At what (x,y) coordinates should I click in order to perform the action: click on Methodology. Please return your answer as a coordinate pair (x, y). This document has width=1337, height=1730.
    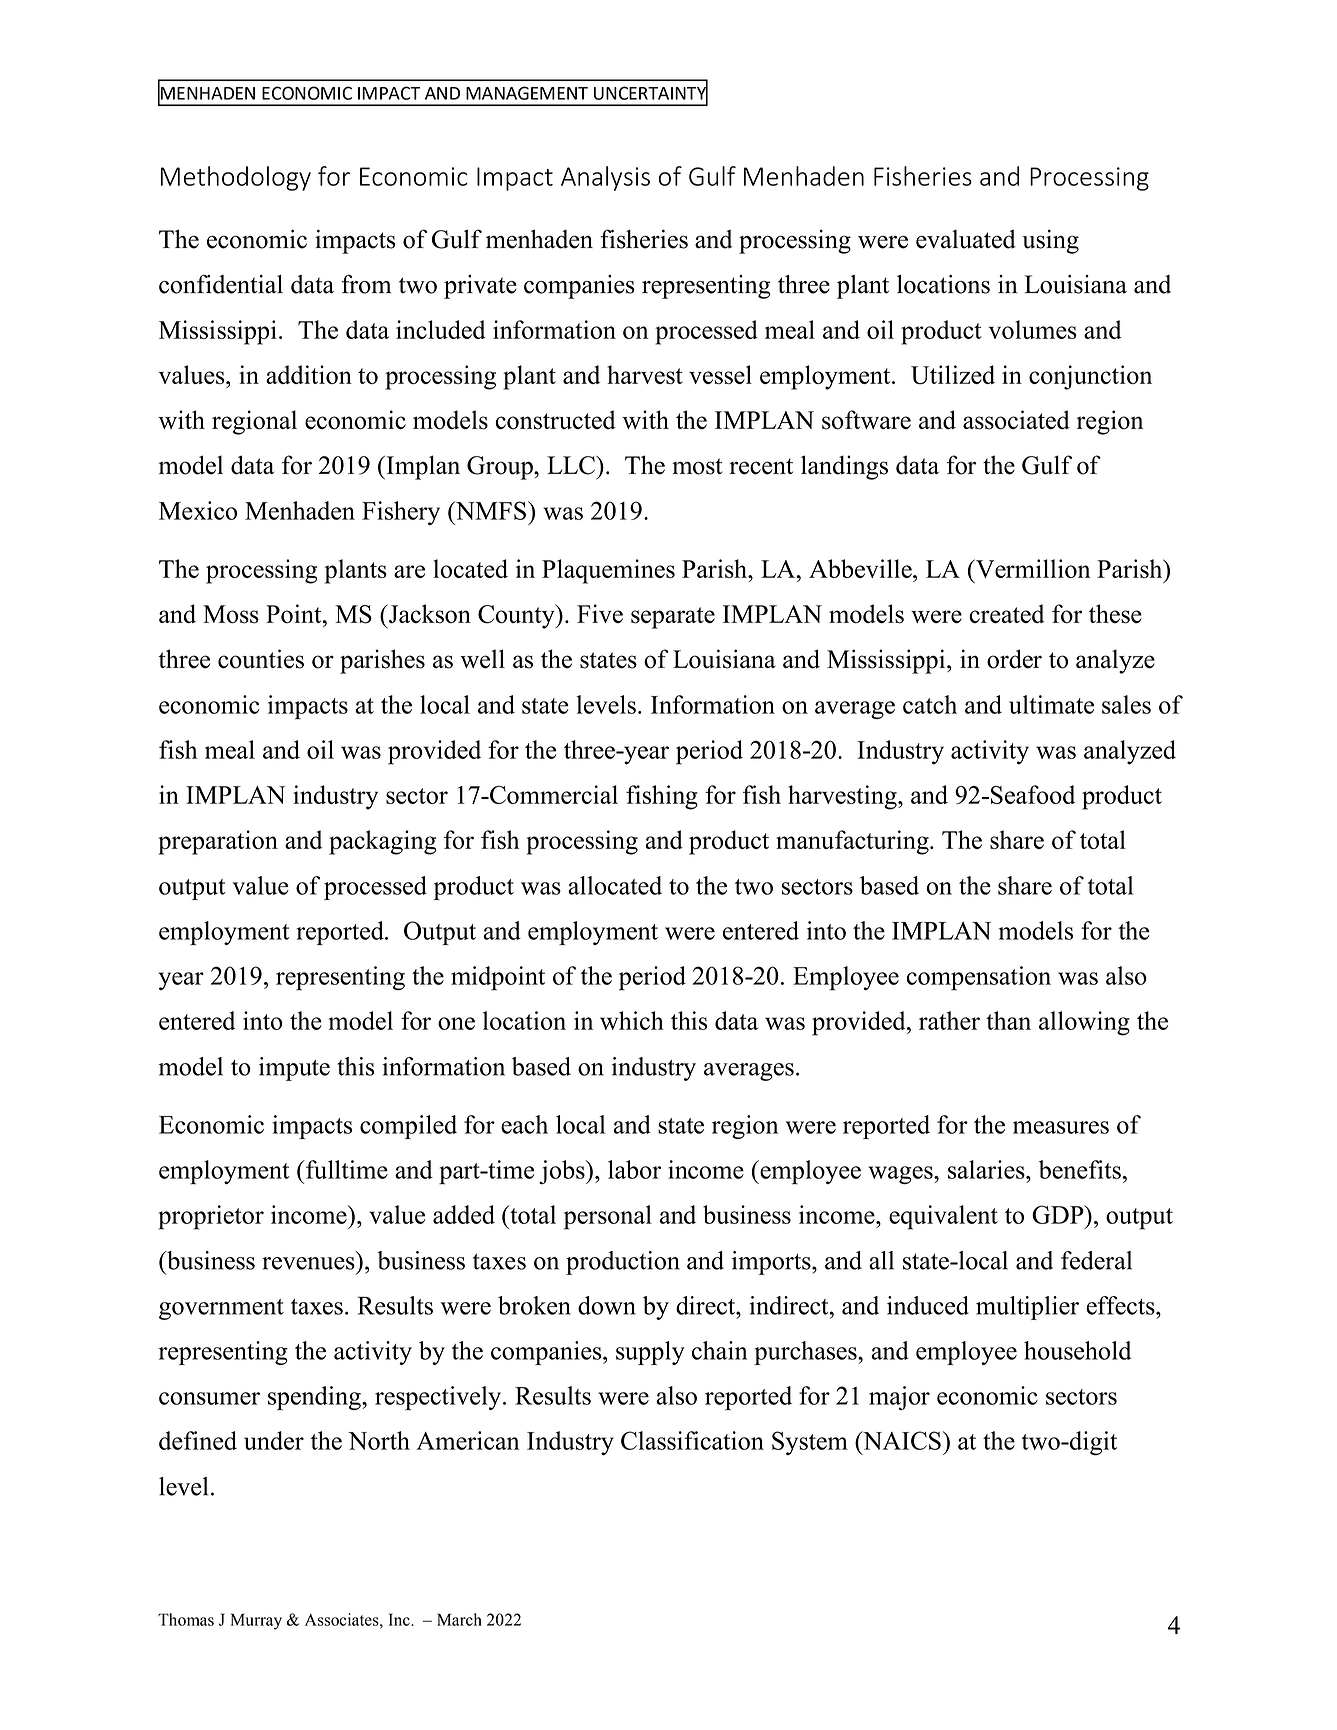
    Looking at the image, I should click on (236, 178).
